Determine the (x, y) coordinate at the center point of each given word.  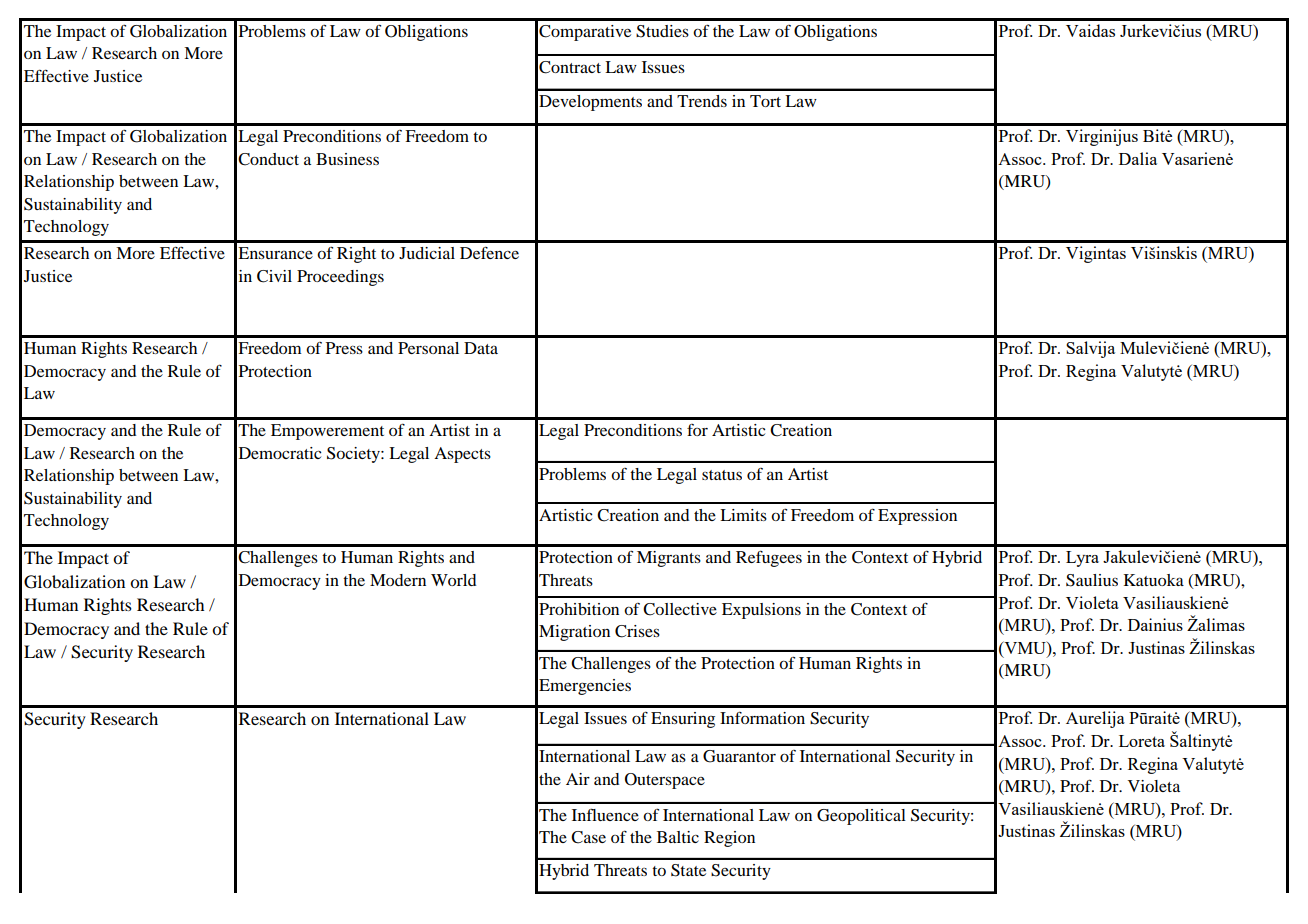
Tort (765, 101)
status (722, 475)
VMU (1025, 647)
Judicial (427, 253)
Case (588, 837)
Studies (662, 31)
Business (347, 159)
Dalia (1138, 158)
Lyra (1082, 559)
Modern (398, 580)
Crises (637, 631)
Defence (489, 252)
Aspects (462, 455)
